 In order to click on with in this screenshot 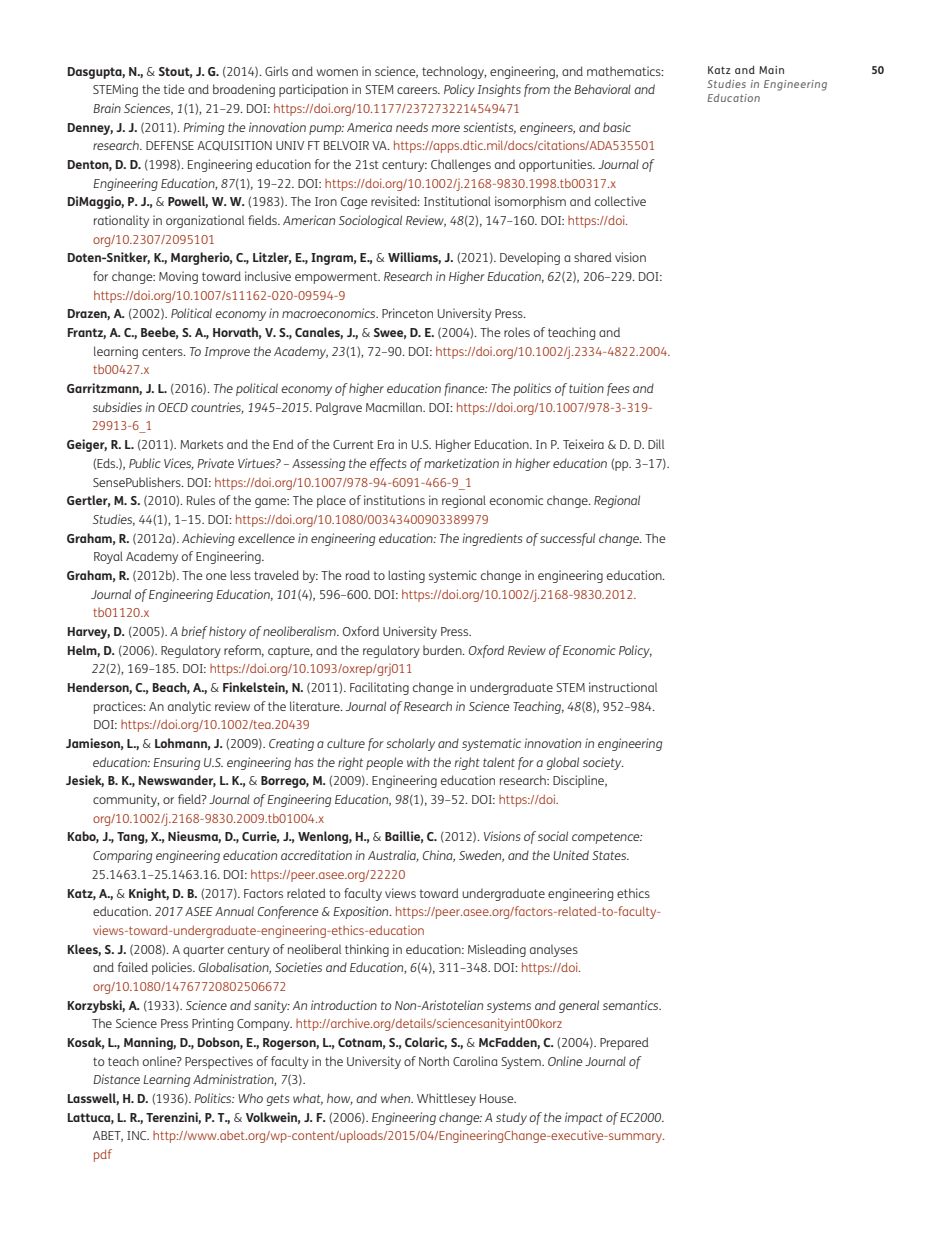, I will do `click(418, 762)`.
